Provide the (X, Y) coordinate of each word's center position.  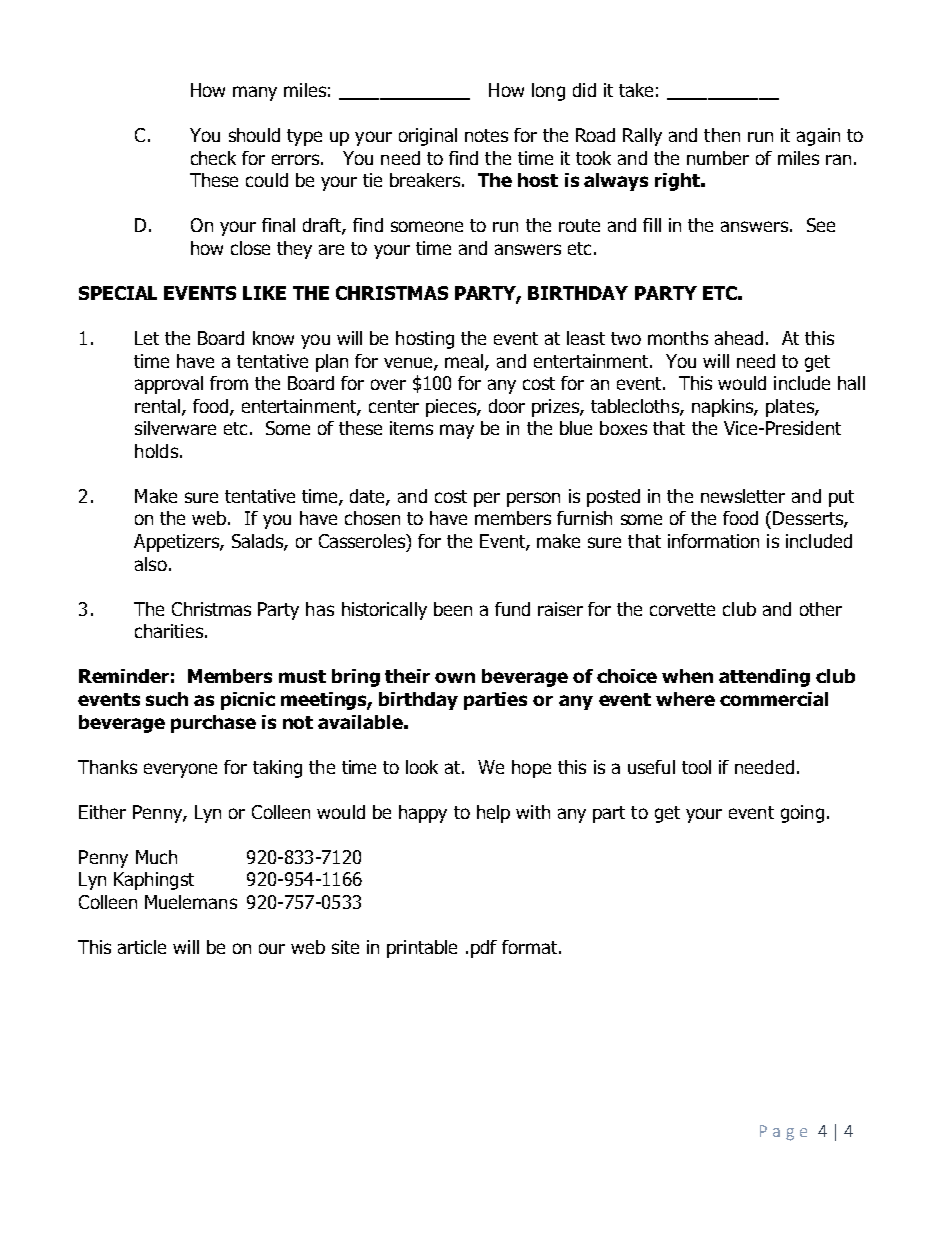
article (142, 947)
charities (169, 631)
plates (791, 408)
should (254, 135)
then (722, 135)
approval (169, 385)
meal (465, 362)
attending (764, 678)
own (455, 677)
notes (486, 135)
